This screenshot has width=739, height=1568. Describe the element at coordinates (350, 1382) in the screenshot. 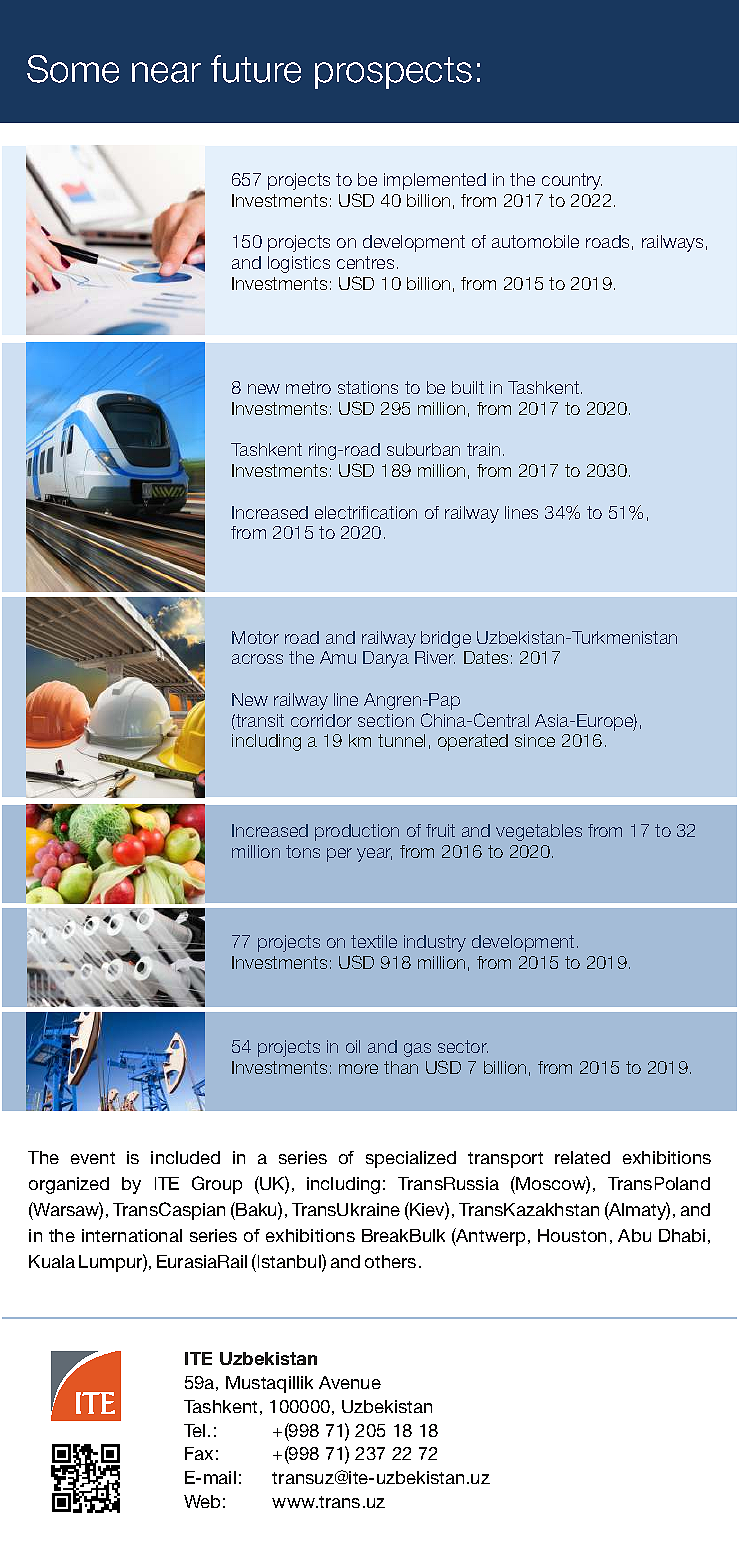

I see `Avenue` at that location.
